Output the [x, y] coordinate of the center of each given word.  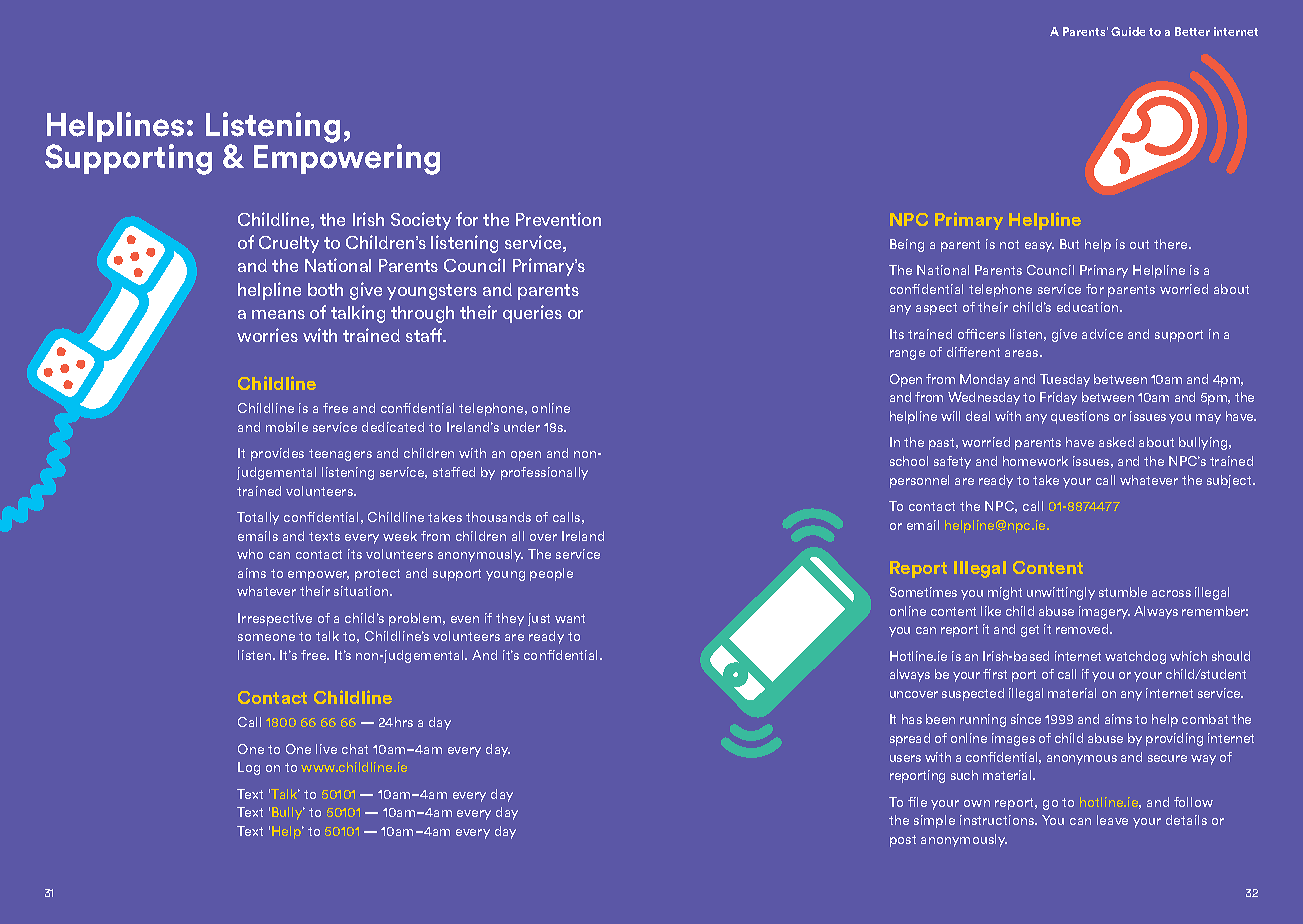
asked [1116, 442]
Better [1192, 31]
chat [355, 749]
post [903, 841]
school [909, 461]
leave [1112, 820]
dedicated [393, 427]
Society [421, 221]
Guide [1128, 31]
